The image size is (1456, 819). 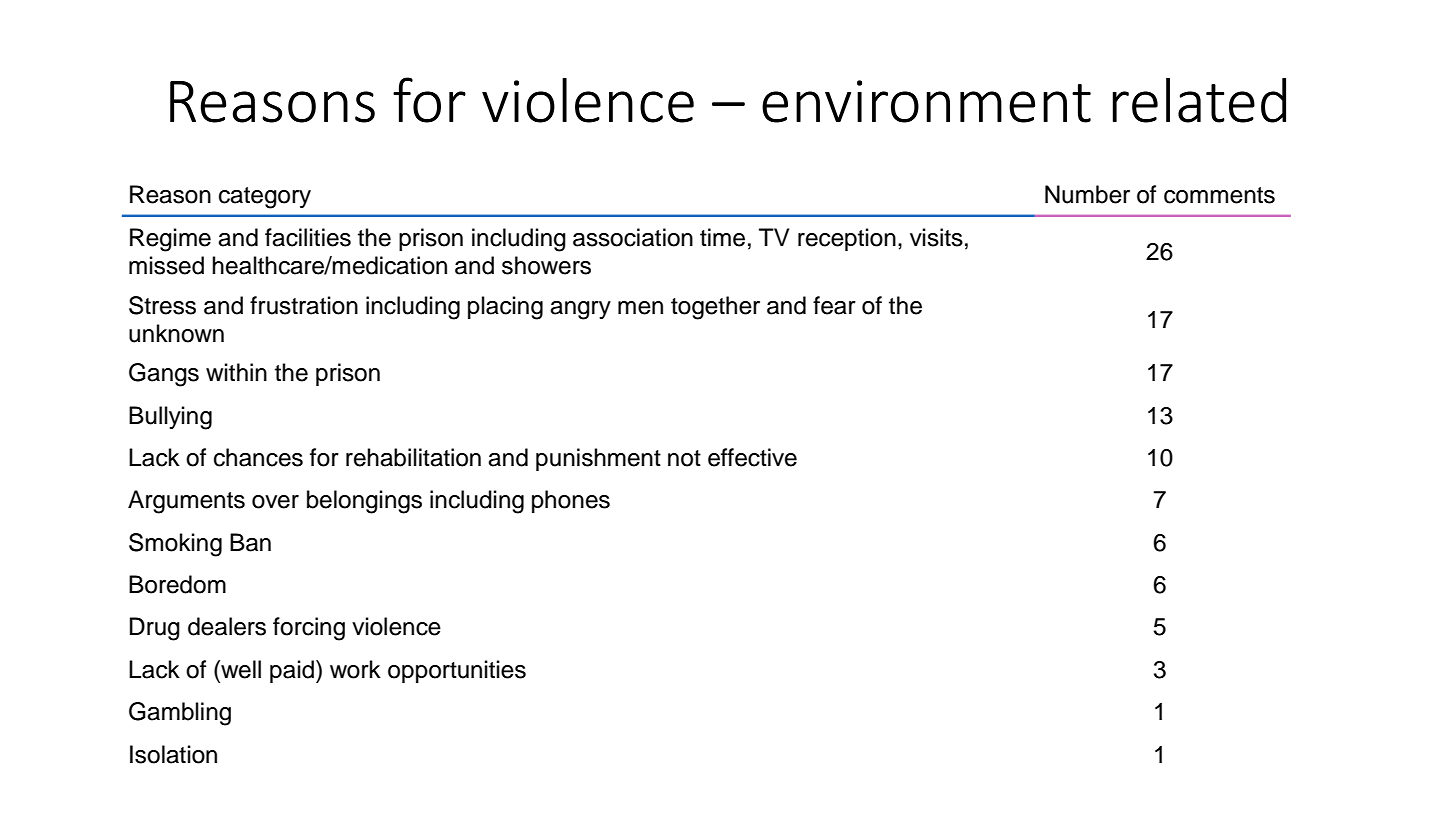 What do you see at coordinates (571, 501) in the image?
I see `phones` at bounding box center [571, 501].
